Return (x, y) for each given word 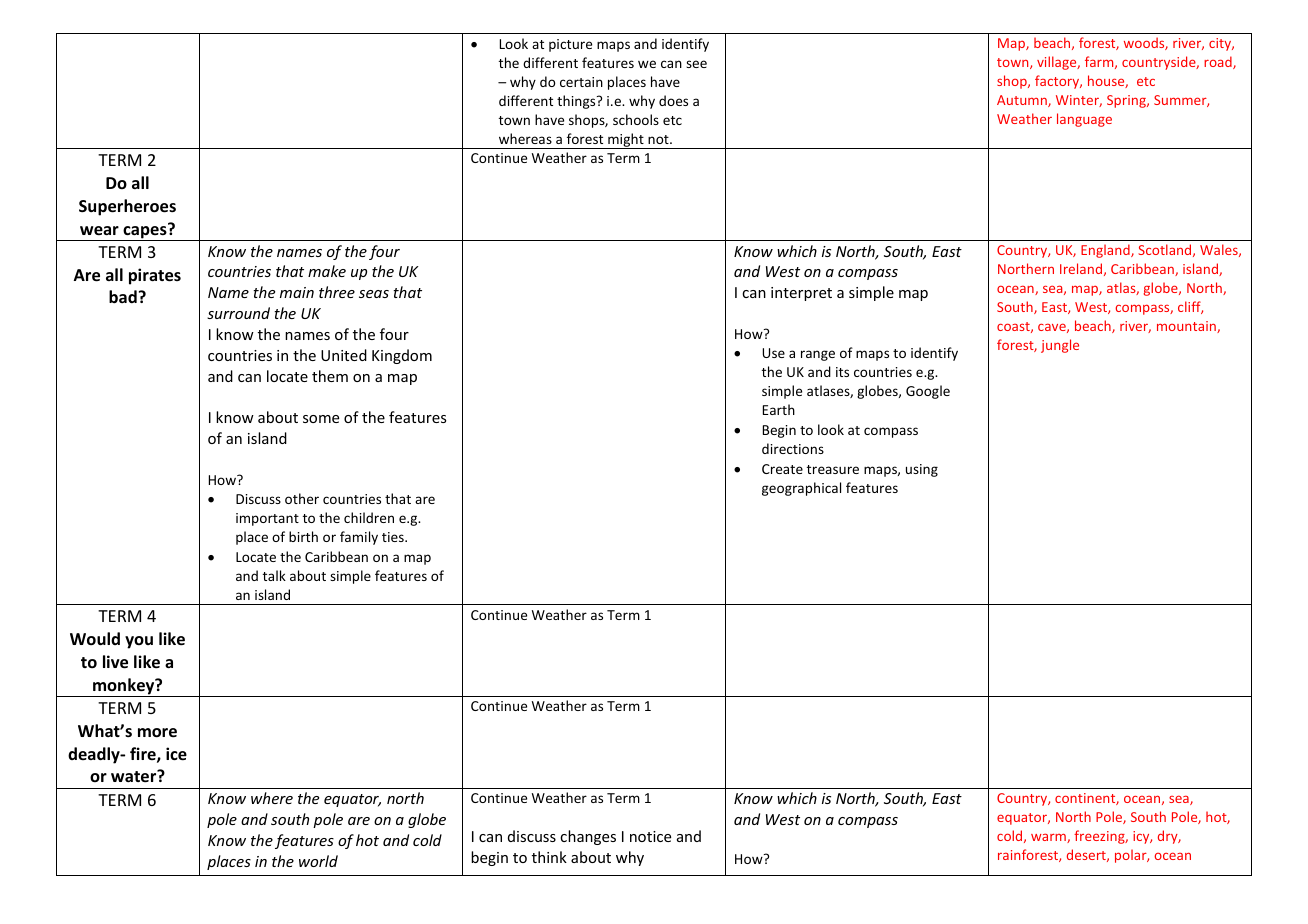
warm (1049, 838)
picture (570, 45)
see (696, 64)
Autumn (1023, 101)
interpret (801, 294)
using (922, 470)
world (318, 861)
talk (274, 575)
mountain (1187, 327)
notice (650, 836)
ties (394, 537)
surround (238, 313)
